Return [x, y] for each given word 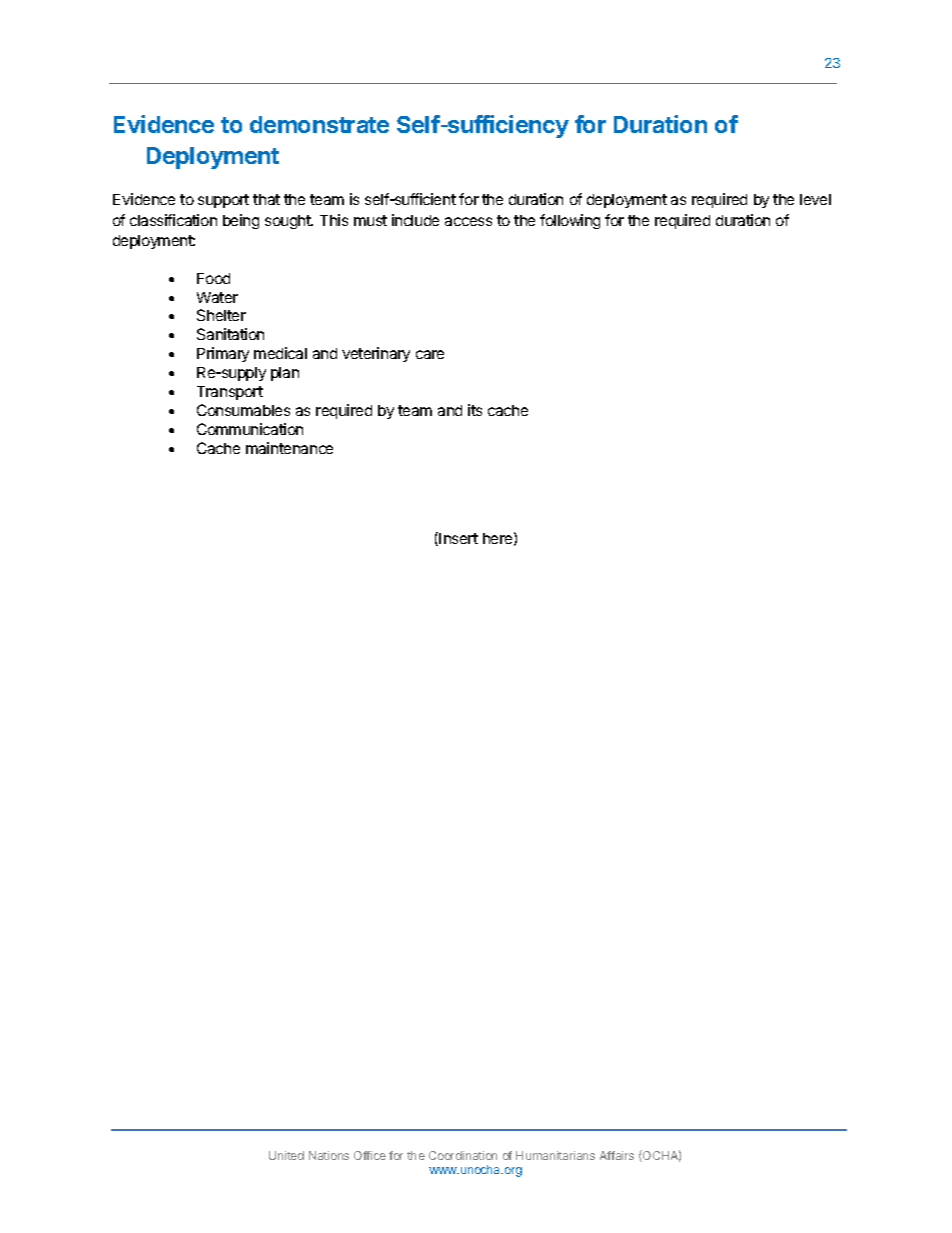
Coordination [463, 1155]
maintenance [289, 448]
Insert [458, 538]
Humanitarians [555, 1155]
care [430, 354]
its [475, 410]
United [286, 1155]
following [570, 221]
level [815, 199]
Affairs [617, 1155]
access [468, 221]
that [266, 199]
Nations [329, 1155]
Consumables [243, 410]
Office [370, 1155]
